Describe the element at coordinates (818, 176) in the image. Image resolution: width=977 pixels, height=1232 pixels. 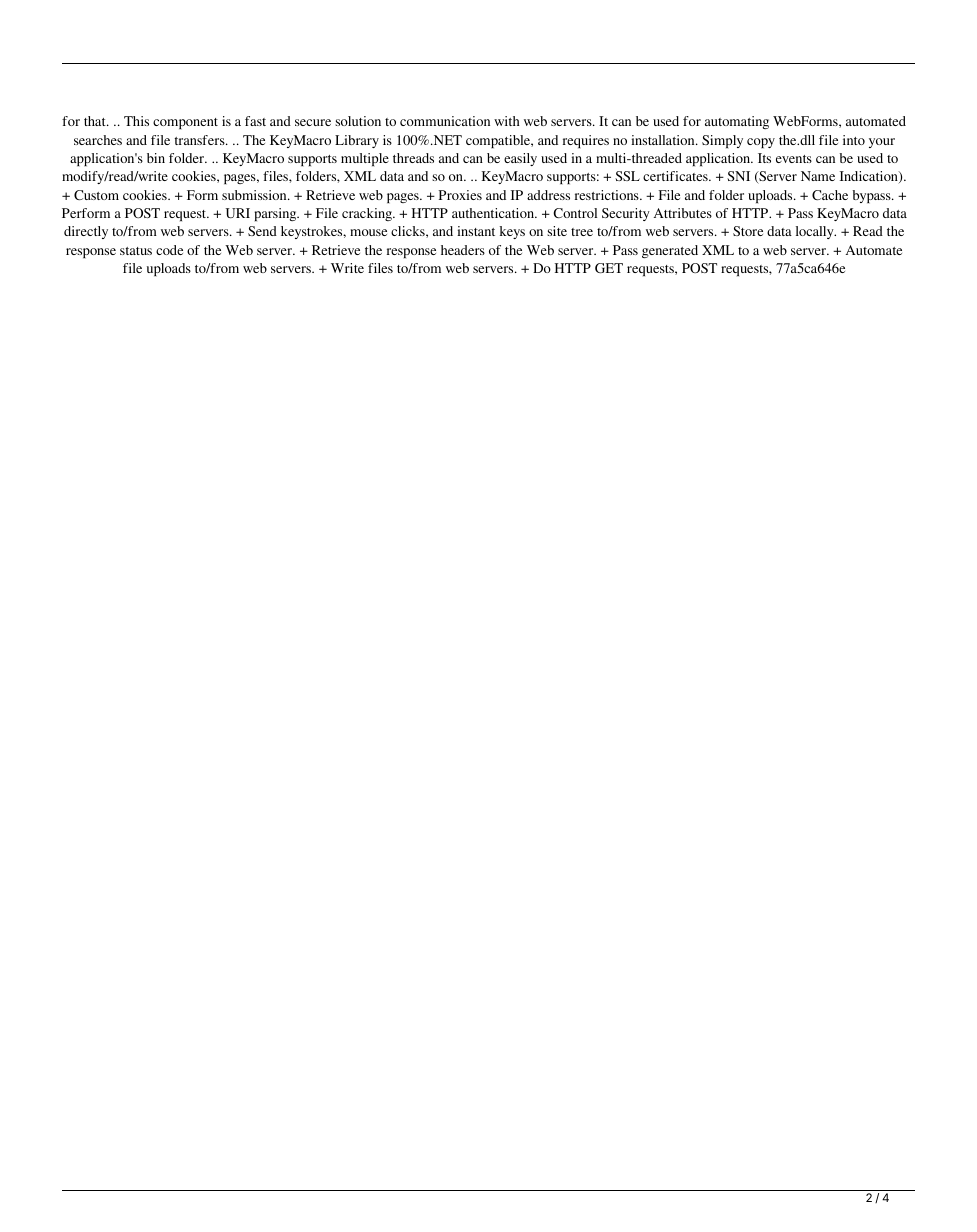
I see `Name` at that location.
